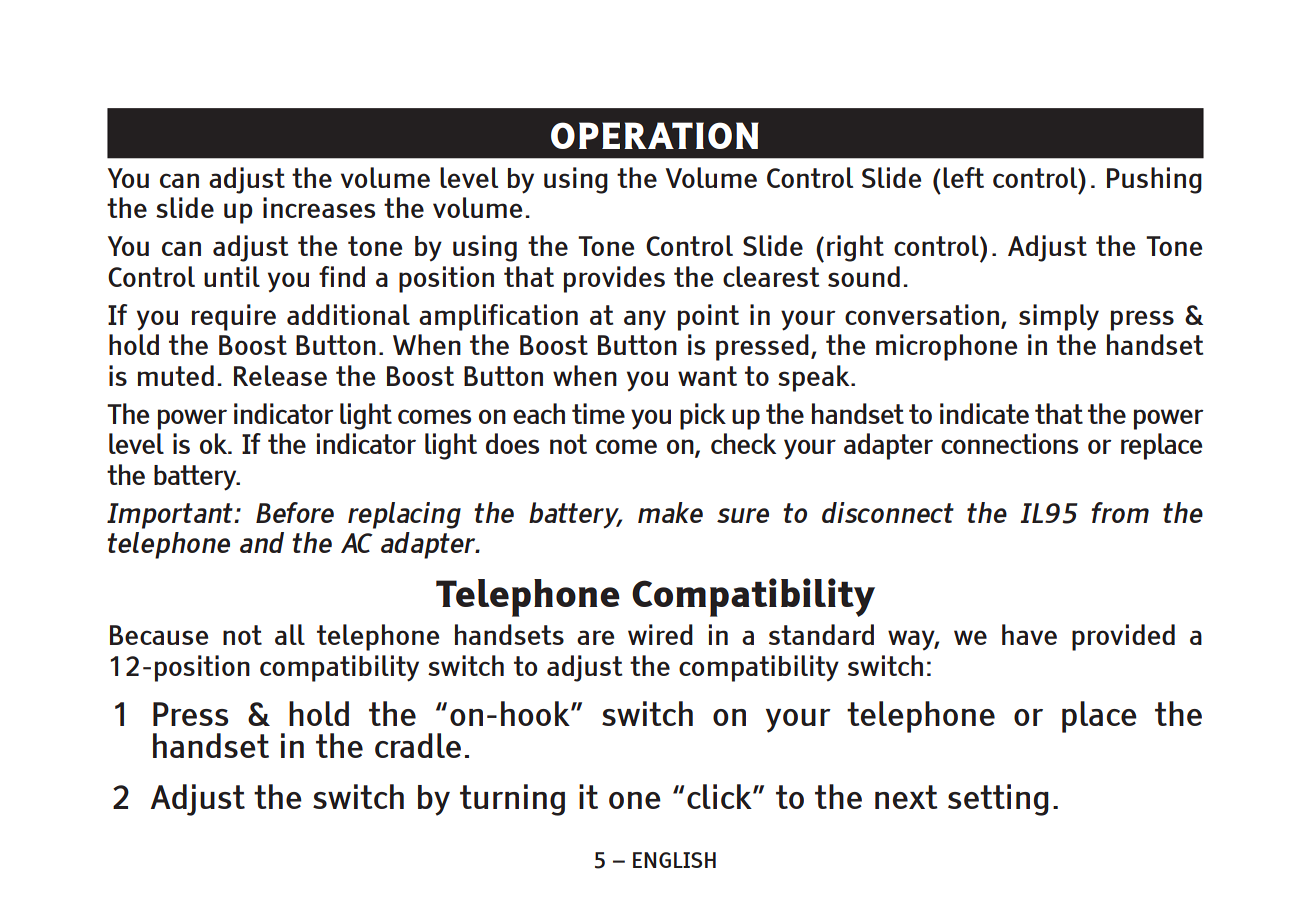  What do you see at coordinates (319, 207) in the document?
I see `increases` at bounding box center [319, 207].
